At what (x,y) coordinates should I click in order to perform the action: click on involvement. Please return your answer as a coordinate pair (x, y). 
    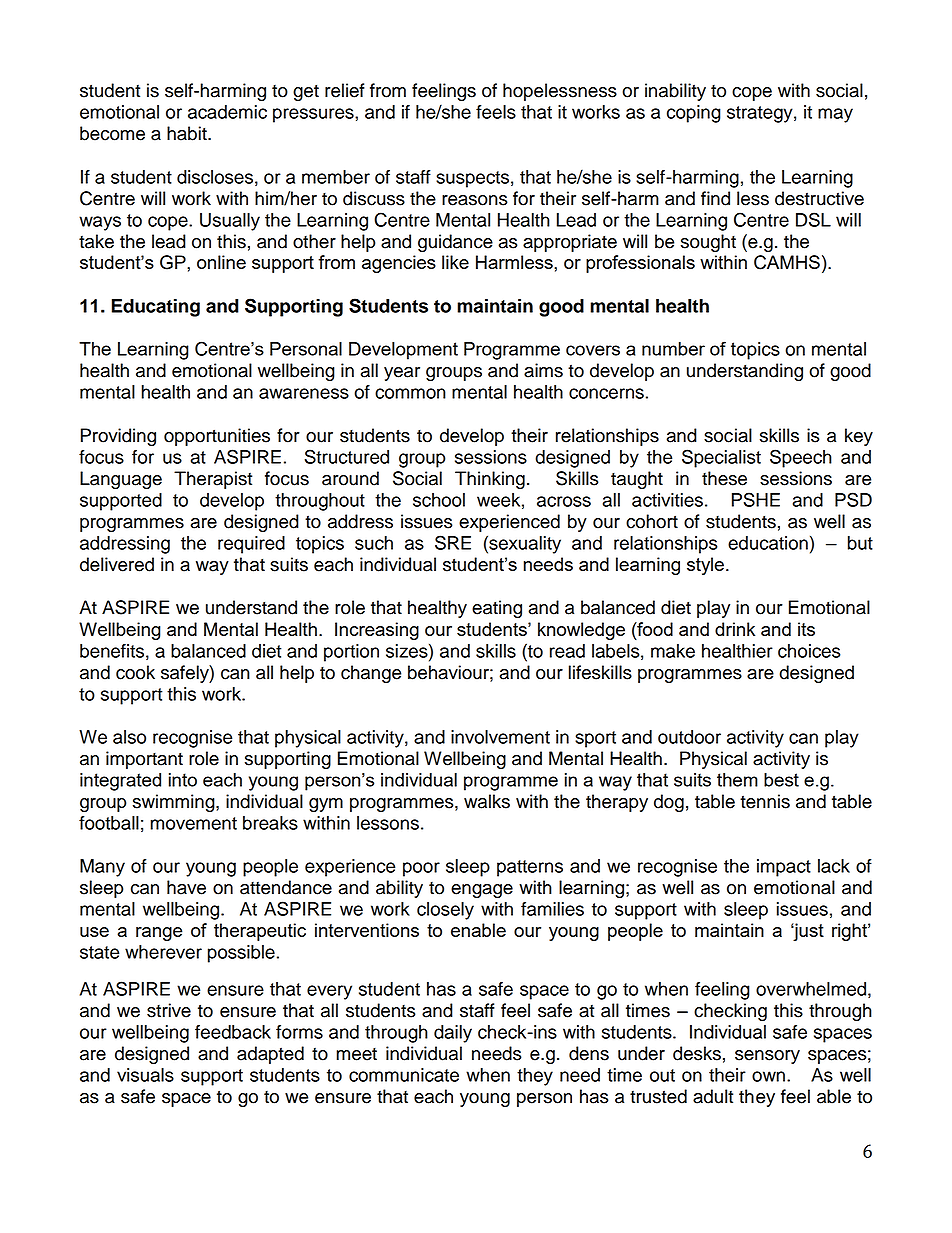
    Looking at the image, I should click on (500, 737).
